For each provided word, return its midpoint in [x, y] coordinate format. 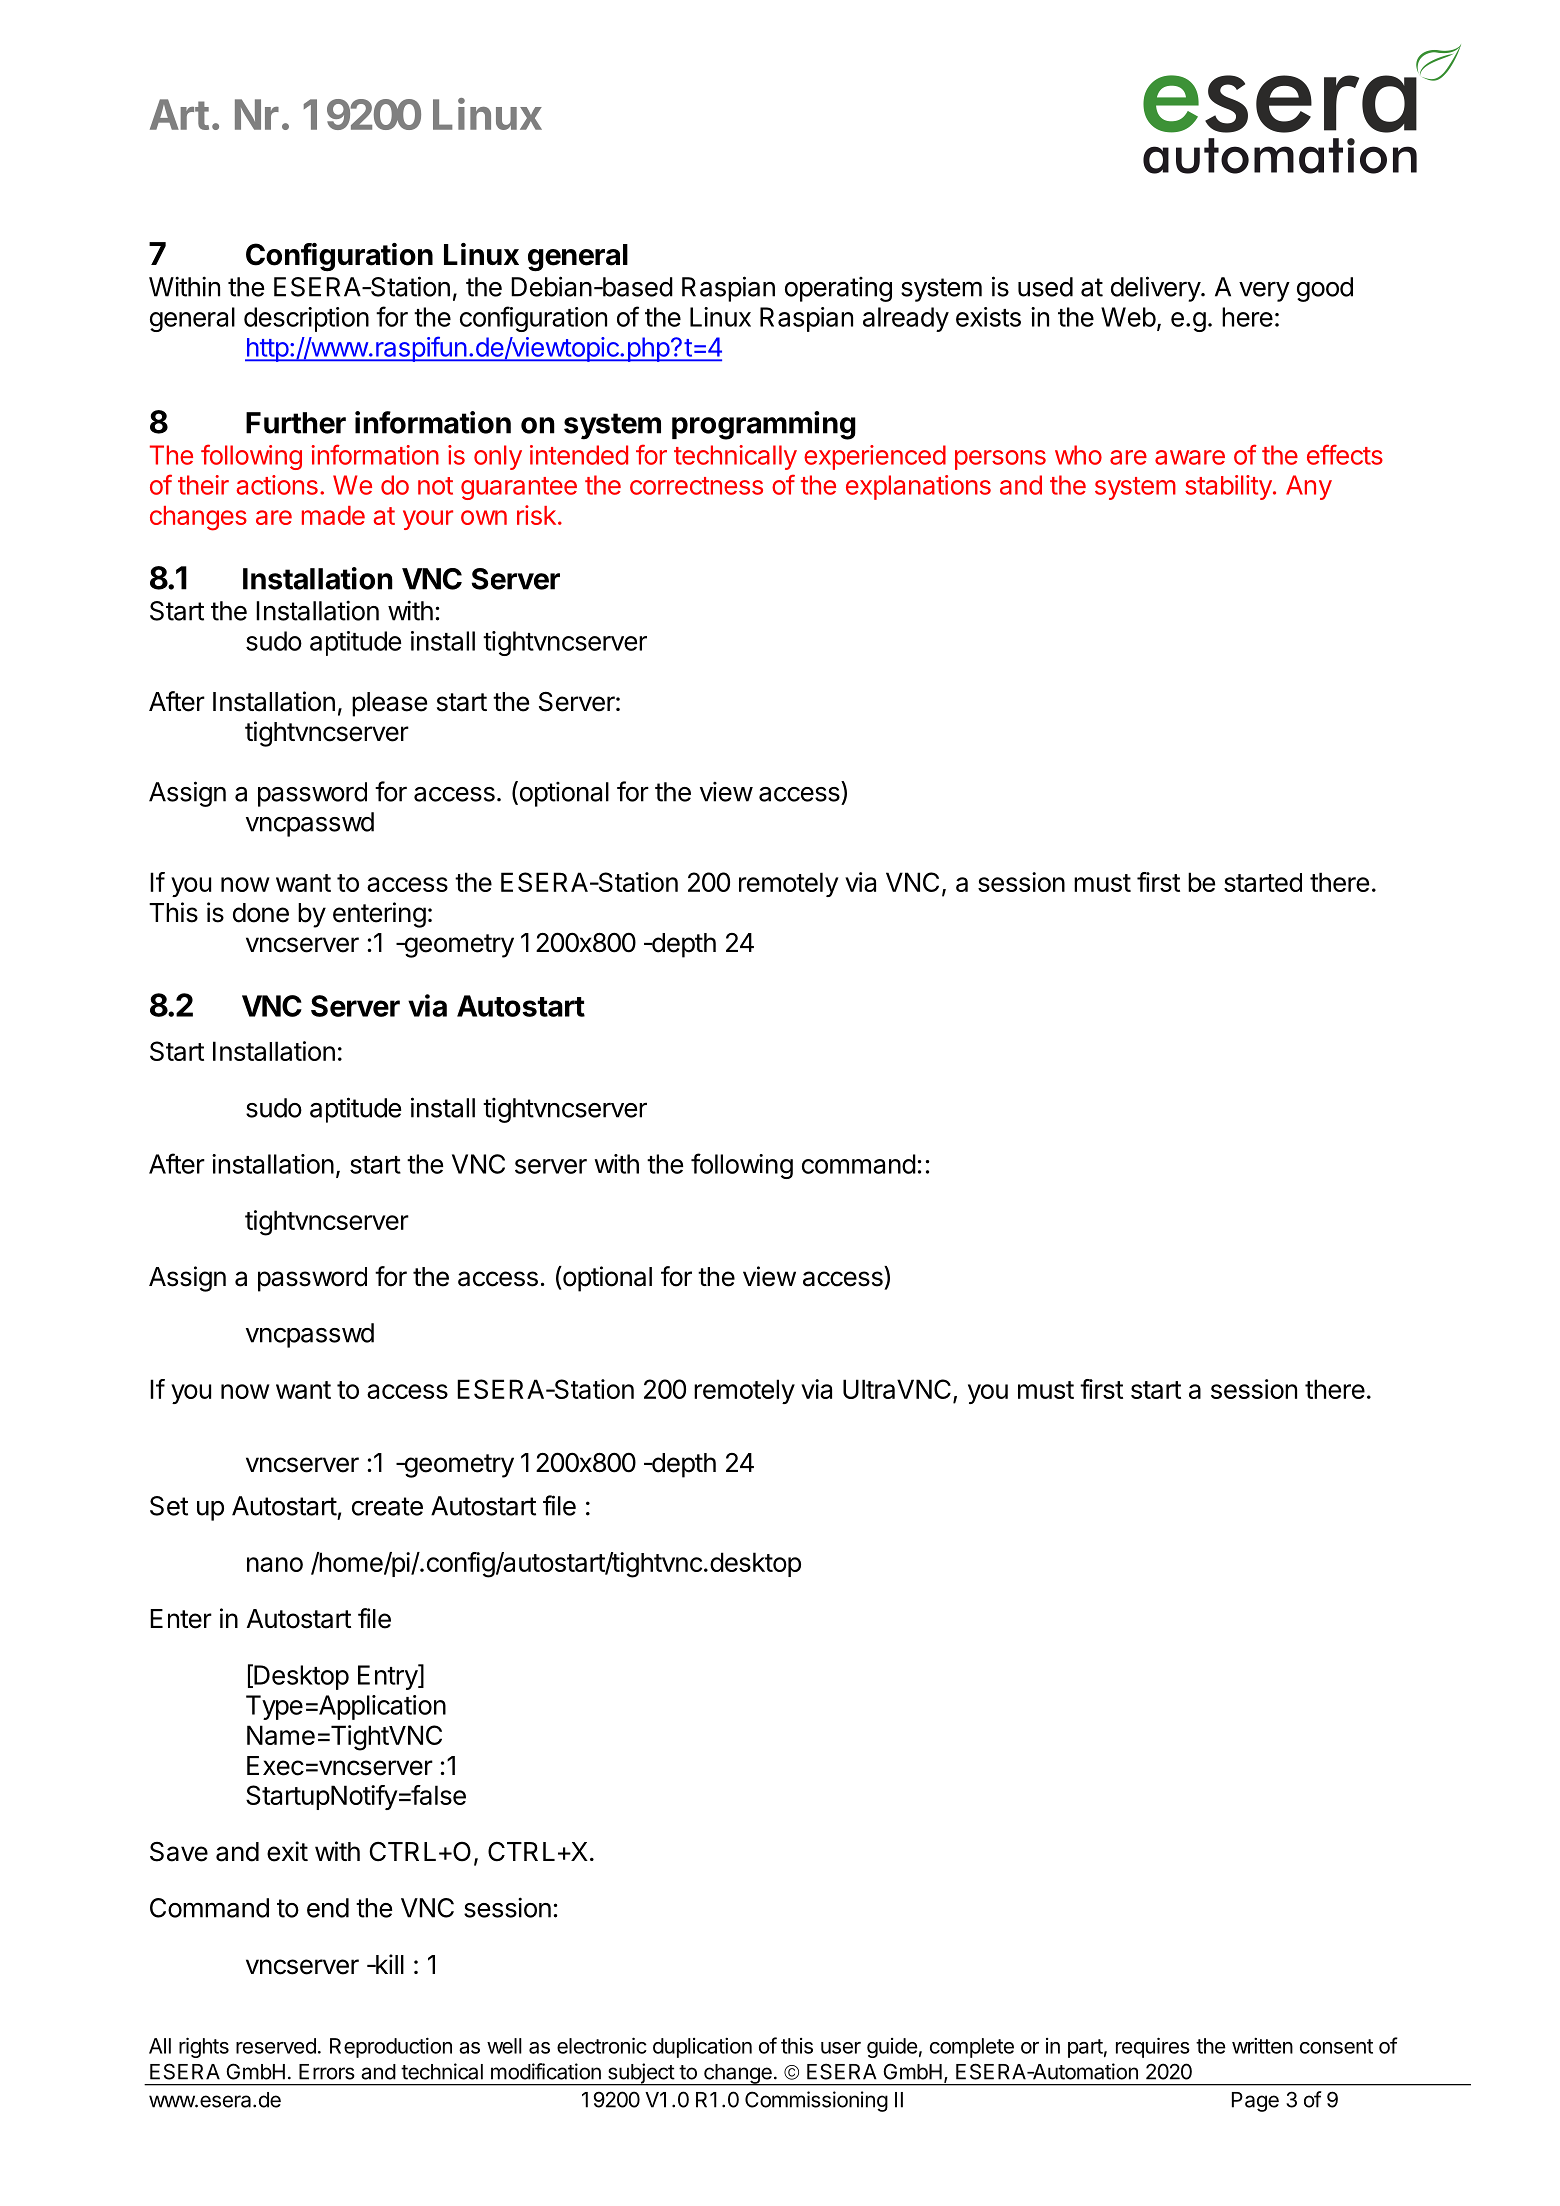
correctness [696, 486]
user [841, 2048]
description [306, 319]
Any [1309, 487]
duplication [702, 2048]
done [261, 913]
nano [275, 1564]
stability [1228, 487]
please [389, 704]
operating [838, 289]
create [387, 1506]
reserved [276, 2046]
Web [1128, 317]
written [1262, 2046]
